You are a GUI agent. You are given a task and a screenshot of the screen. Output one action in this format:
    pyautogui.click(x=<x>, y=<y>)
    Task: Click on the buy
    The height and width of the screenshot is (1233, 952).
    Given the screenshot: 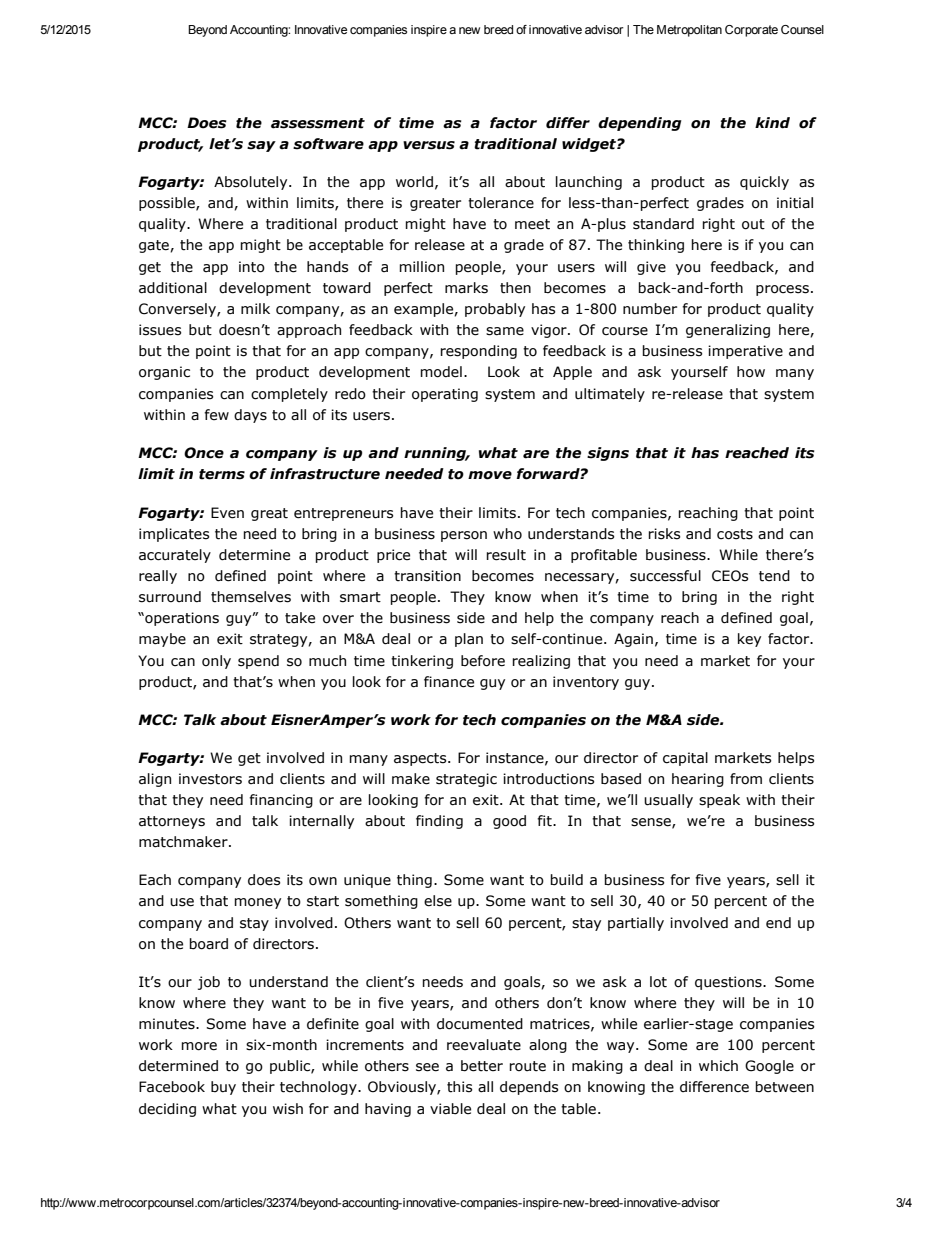 What is the action you would take?
    pyautogui.click(x=223, y=1088)
